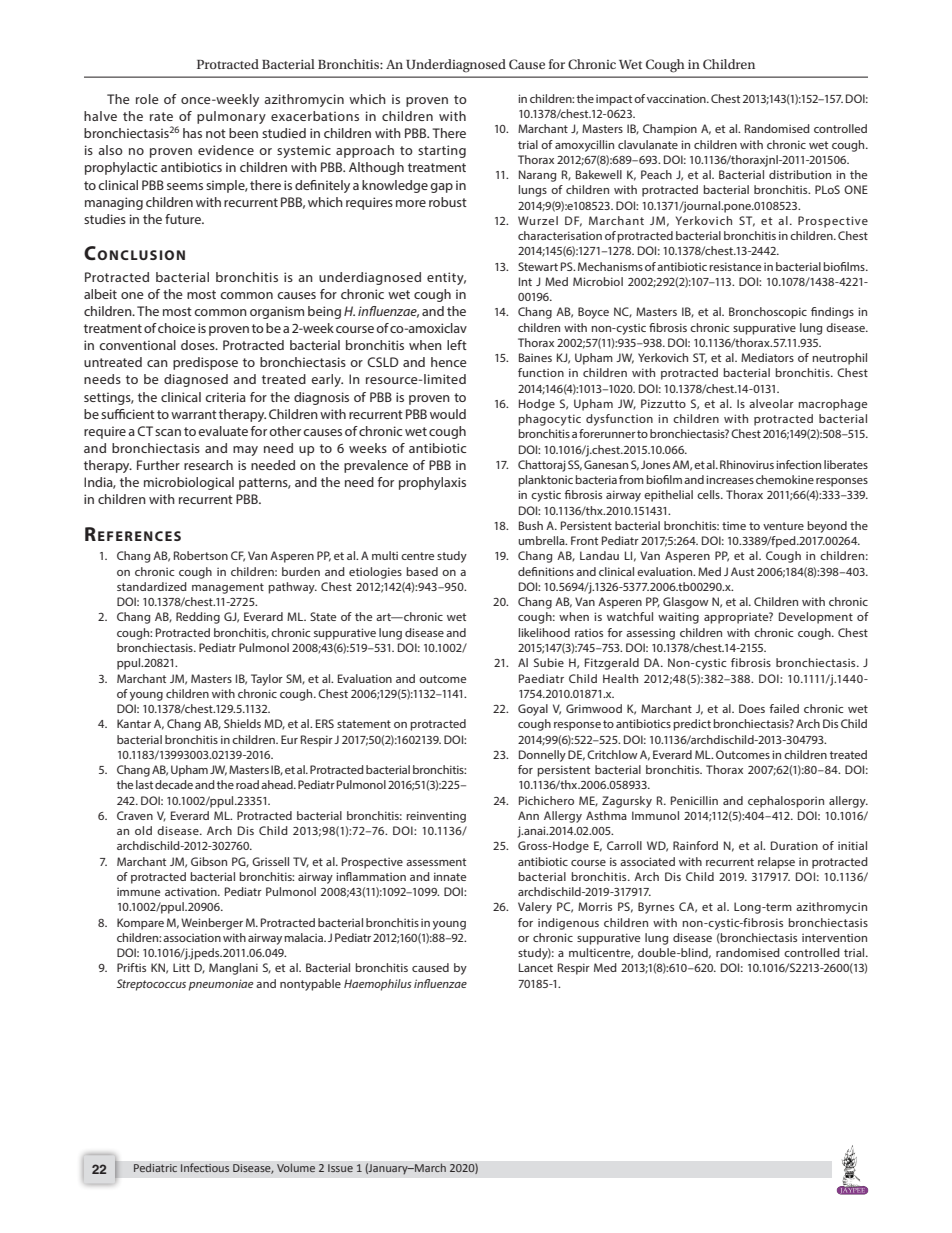 The height and width of the image is (1233, 952). I want to click on distribution, so click(800, 174).
